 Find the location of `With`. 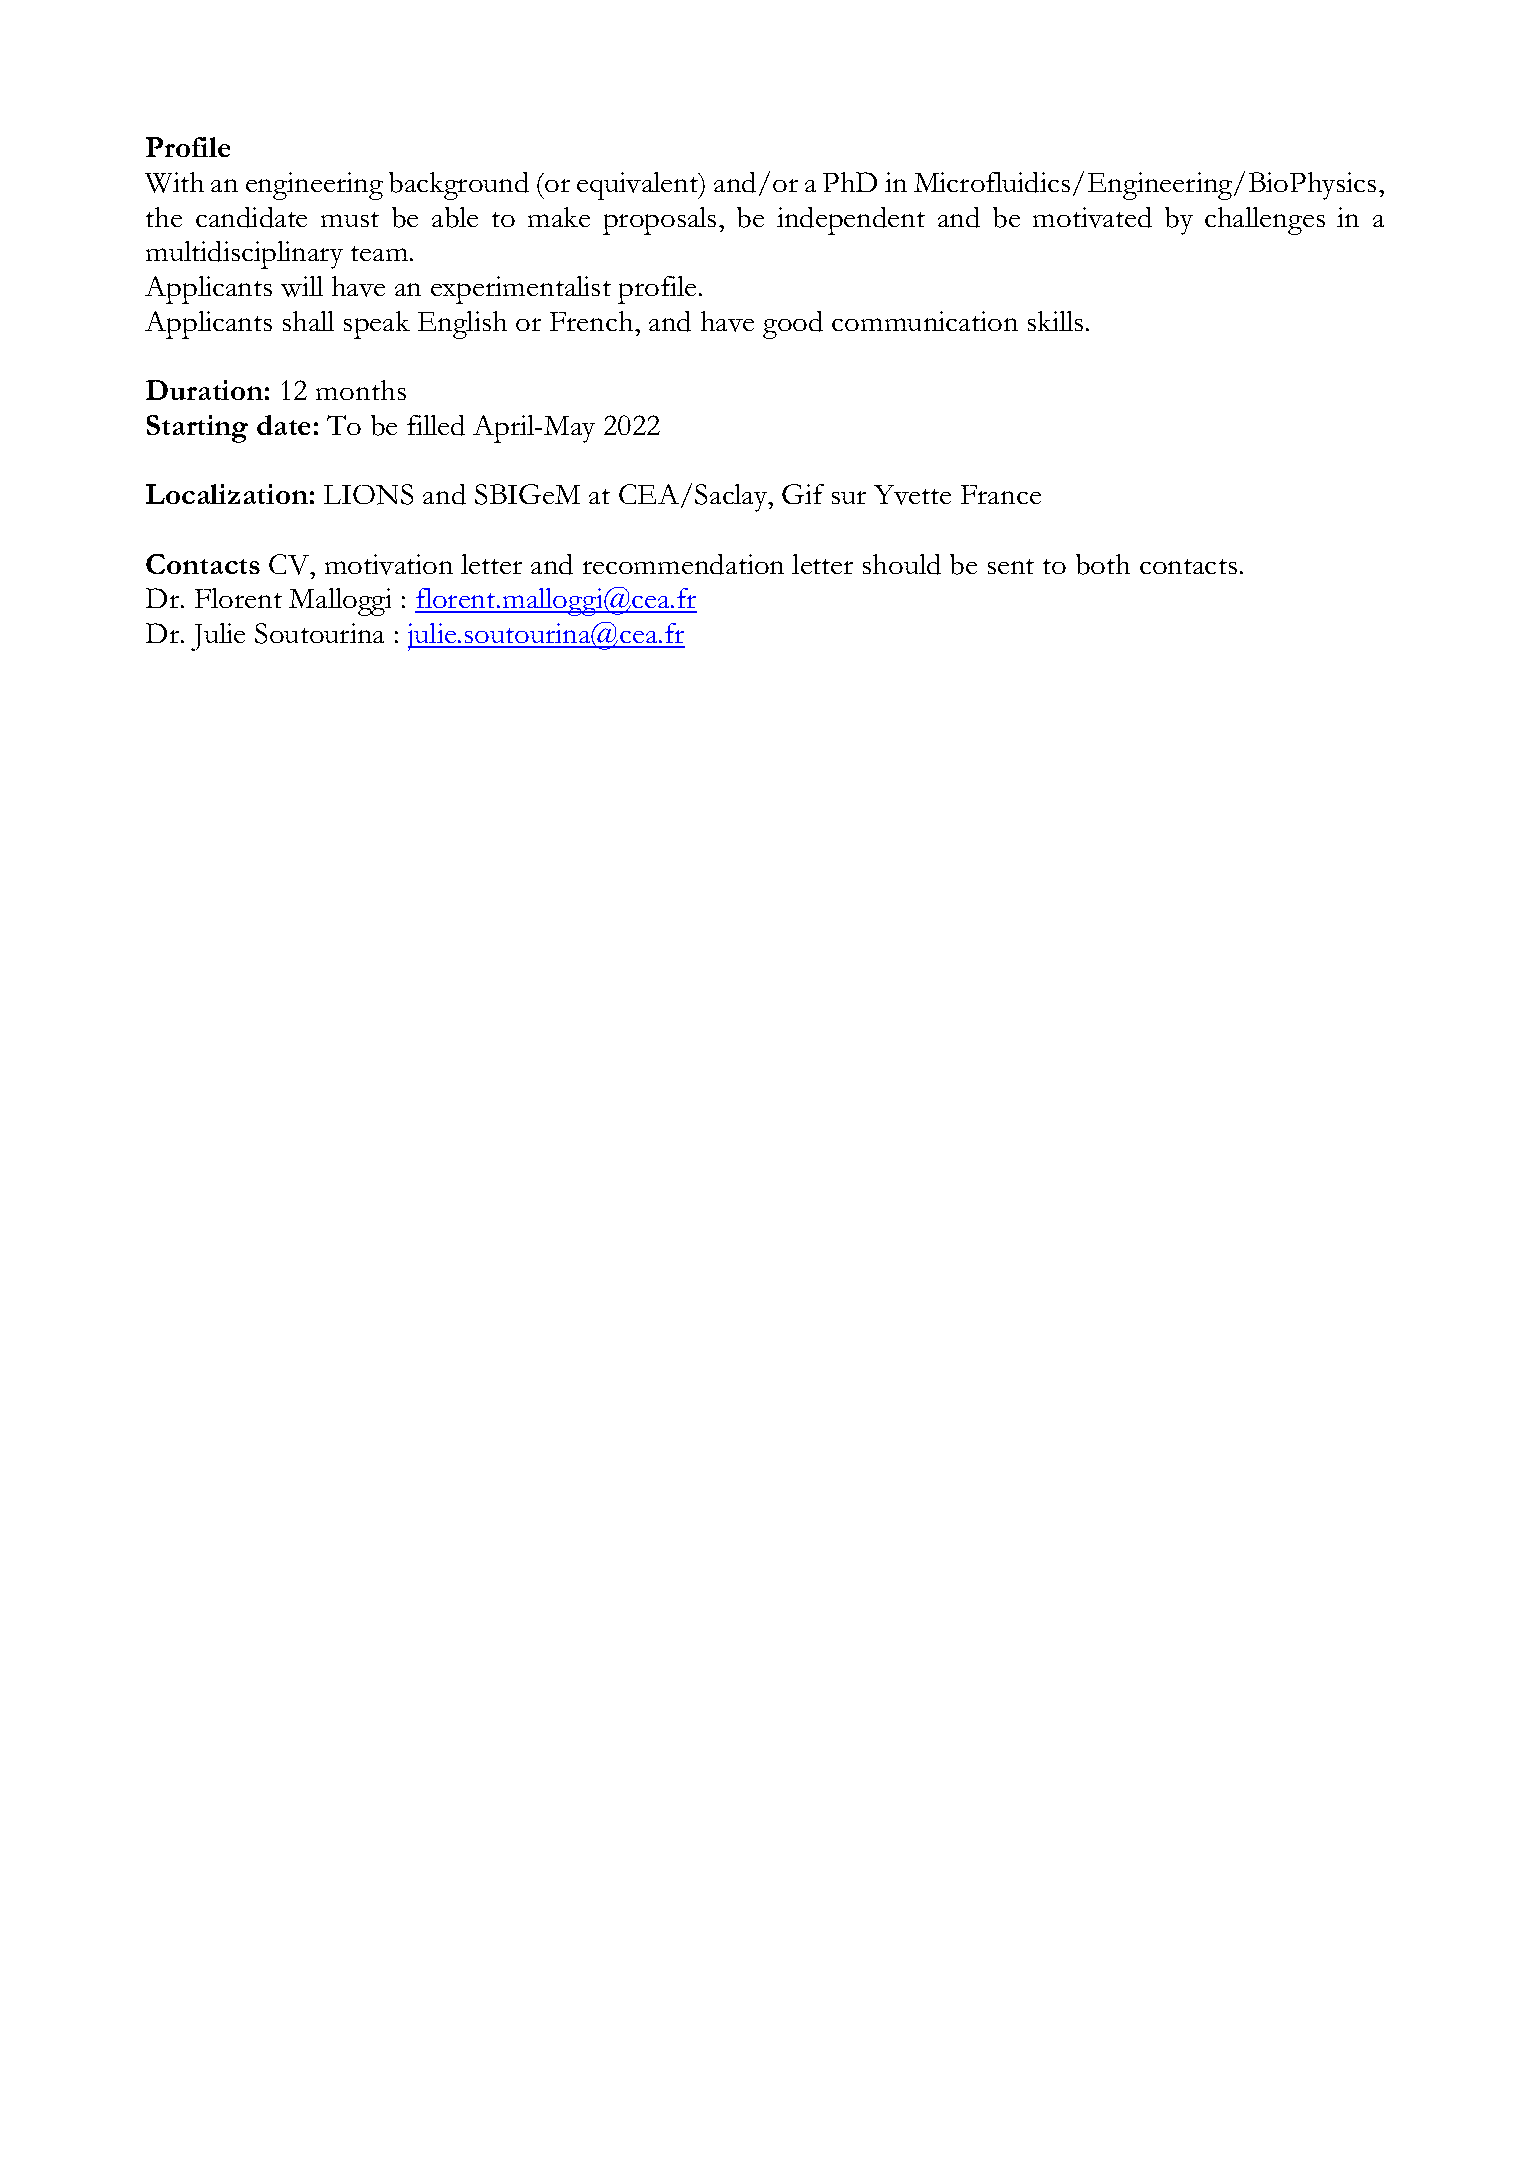

With is located at coordinates (174, 182).
